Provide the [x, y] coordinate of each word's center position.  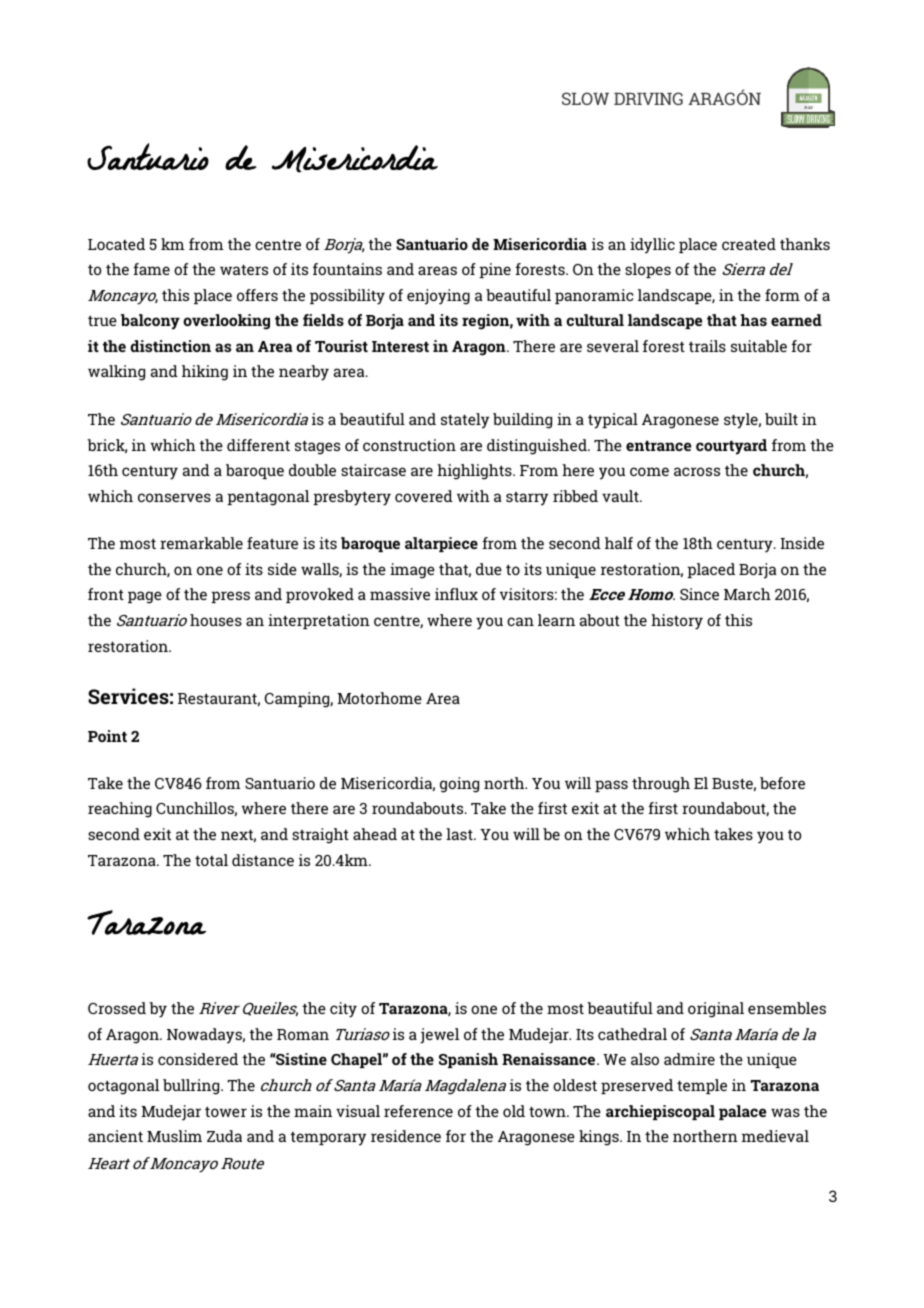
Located [116, 244]
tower [226, 1112]
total [211, 860]
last [460, 834]
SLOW [585, 98]
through [661, 785]
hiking [205, 373]
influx [456, 594]
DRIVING [648, 98]
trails [707, 346]
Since [699, 594]
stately [465, 421]
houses [216, 620]
